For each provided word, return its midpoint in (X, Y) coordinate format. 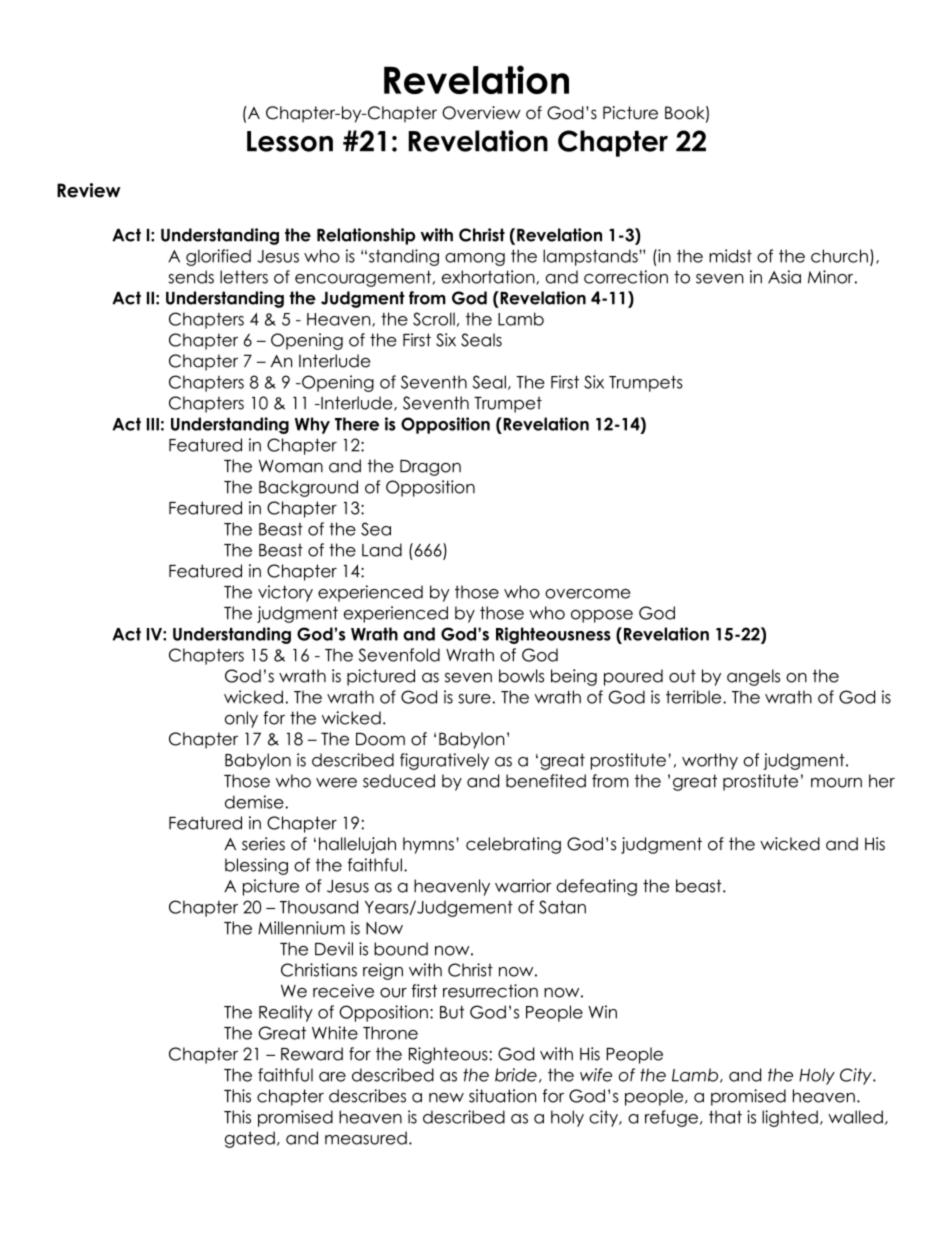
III (153, 424)
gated (250, 1139)
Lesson (290, 141)
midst (730, 256)
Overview (481, 113)
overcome (588, 594)
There (357, 424)
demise (255, 802)
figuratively (444, 761)
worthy (710, 761)
